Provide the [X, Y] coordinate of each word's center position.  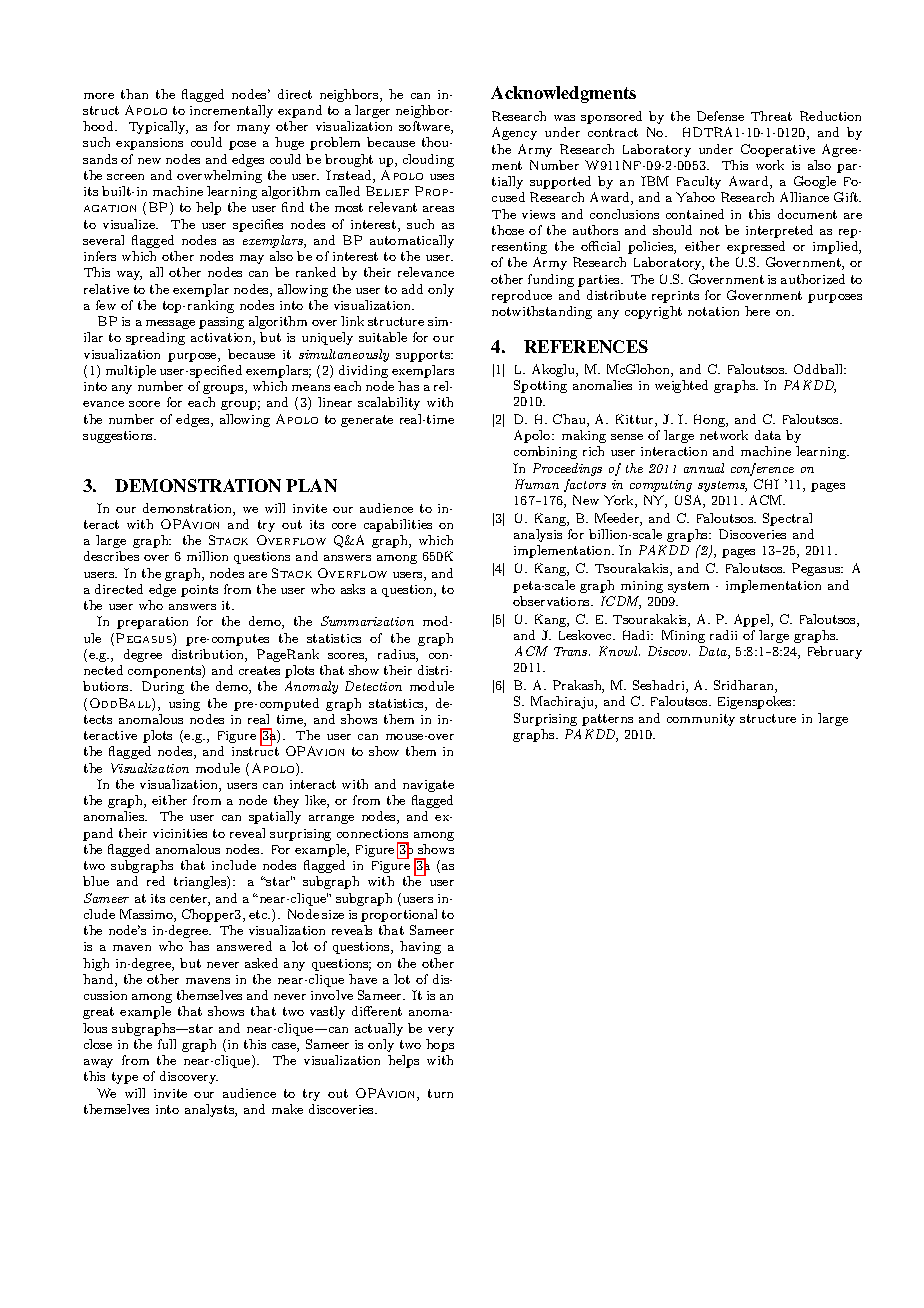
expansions [149, 144]
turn [440, 1093]
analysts [210, 1110]
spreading [155, 338]
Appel [753, 620]
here [757, 311]
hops [440, 1045]
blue [96, 881]
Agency [514, 133]
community [701, 720]
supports [424, 356]
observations [552, 601]
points [199, 591]
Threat [771, 116]
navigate [428, 786]
